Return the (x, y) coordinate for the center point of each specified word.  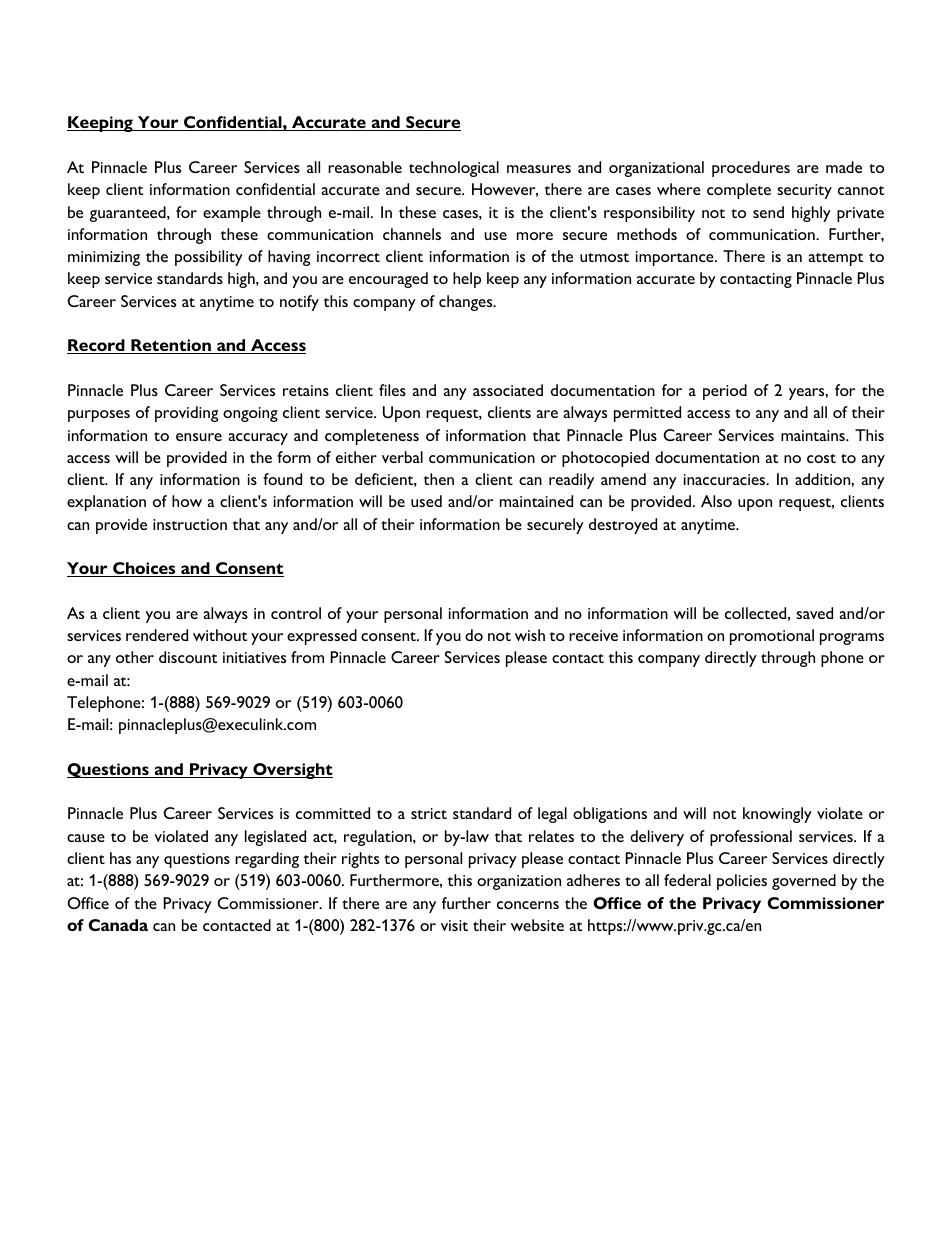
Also (716, 501)
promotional (772, 637)
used (426, 501)
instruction (190, 524)
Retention (171, 346)
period (725, 392)
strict (429, 813)
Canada (118, 925)
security (804, 191)
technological (454, 169)
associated (508, 390)
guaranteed (128, 214)
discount (188, 657)
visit (454, 925)
